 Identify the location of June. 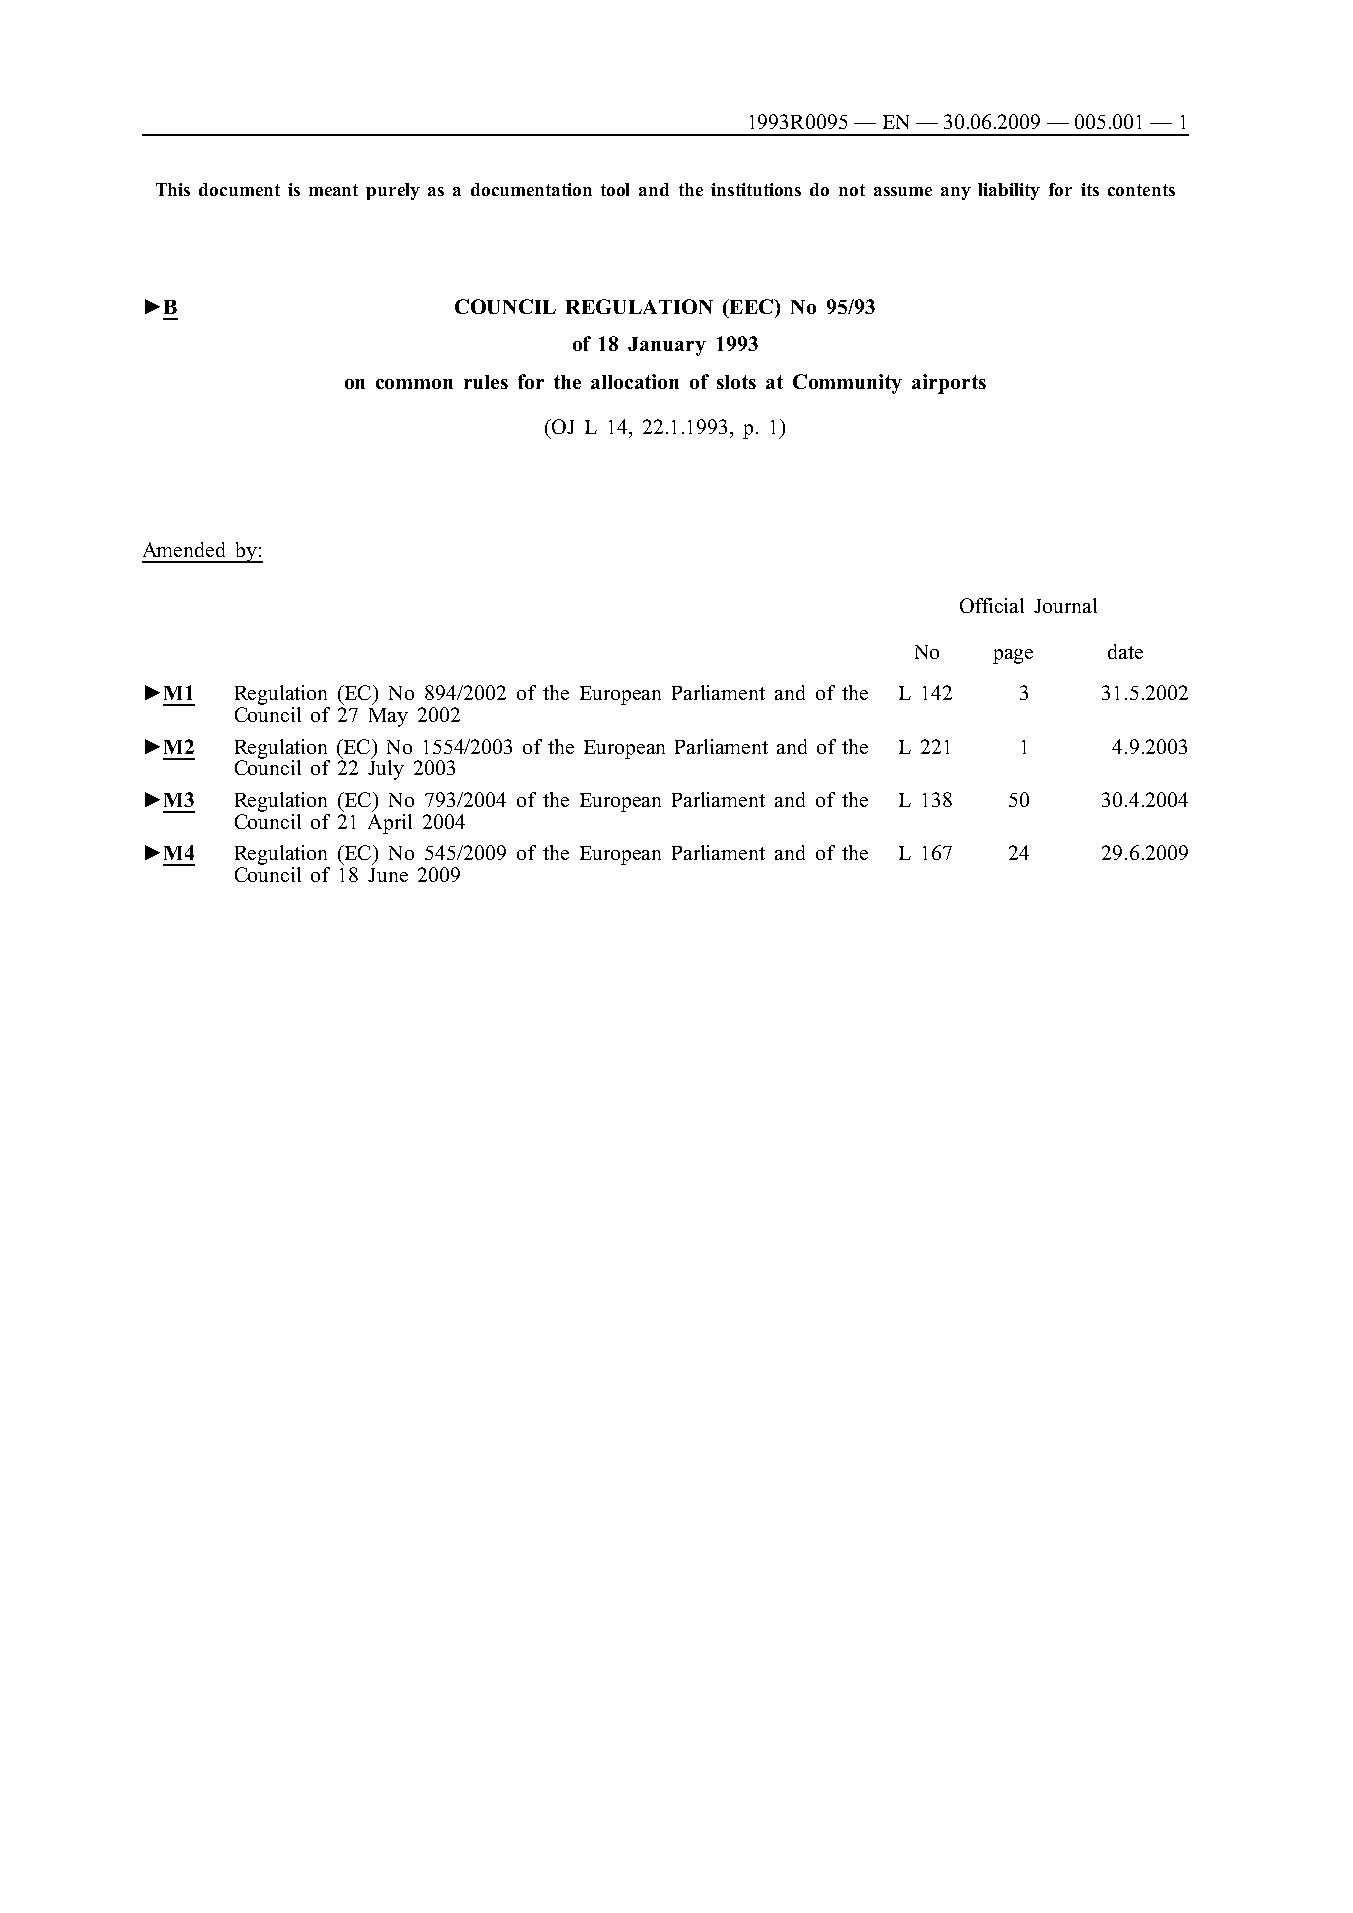
(388, 875).
